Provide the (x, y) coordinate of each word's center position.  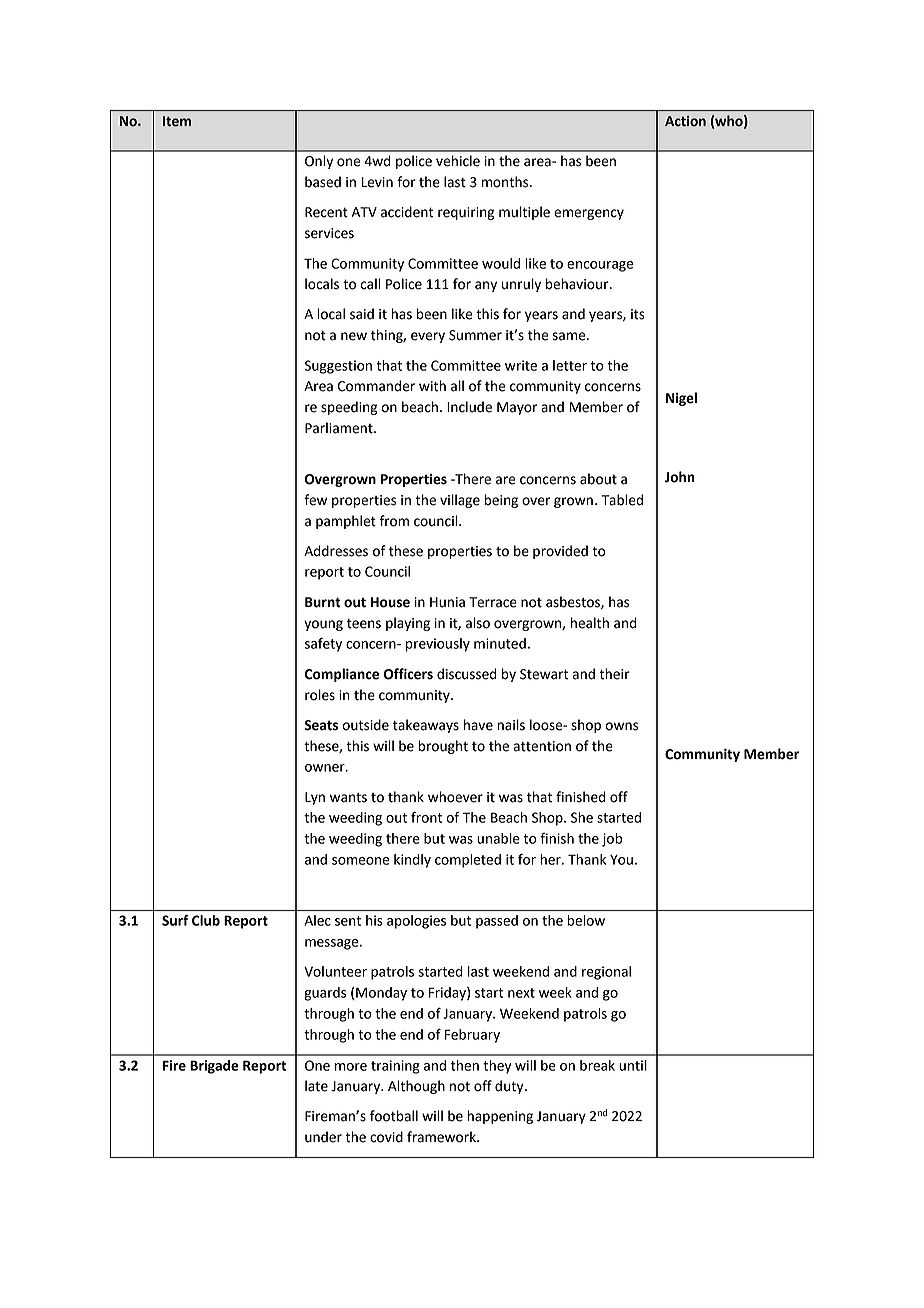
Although (416, 1087)
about (598, 479)
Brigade (214, 1067)
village (460, 501)
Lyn (315, 798)
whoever (455, 797)
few (315, 500)
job (612, 840)
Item (177, 121)
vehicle (458, 161)
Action (685, 121)
